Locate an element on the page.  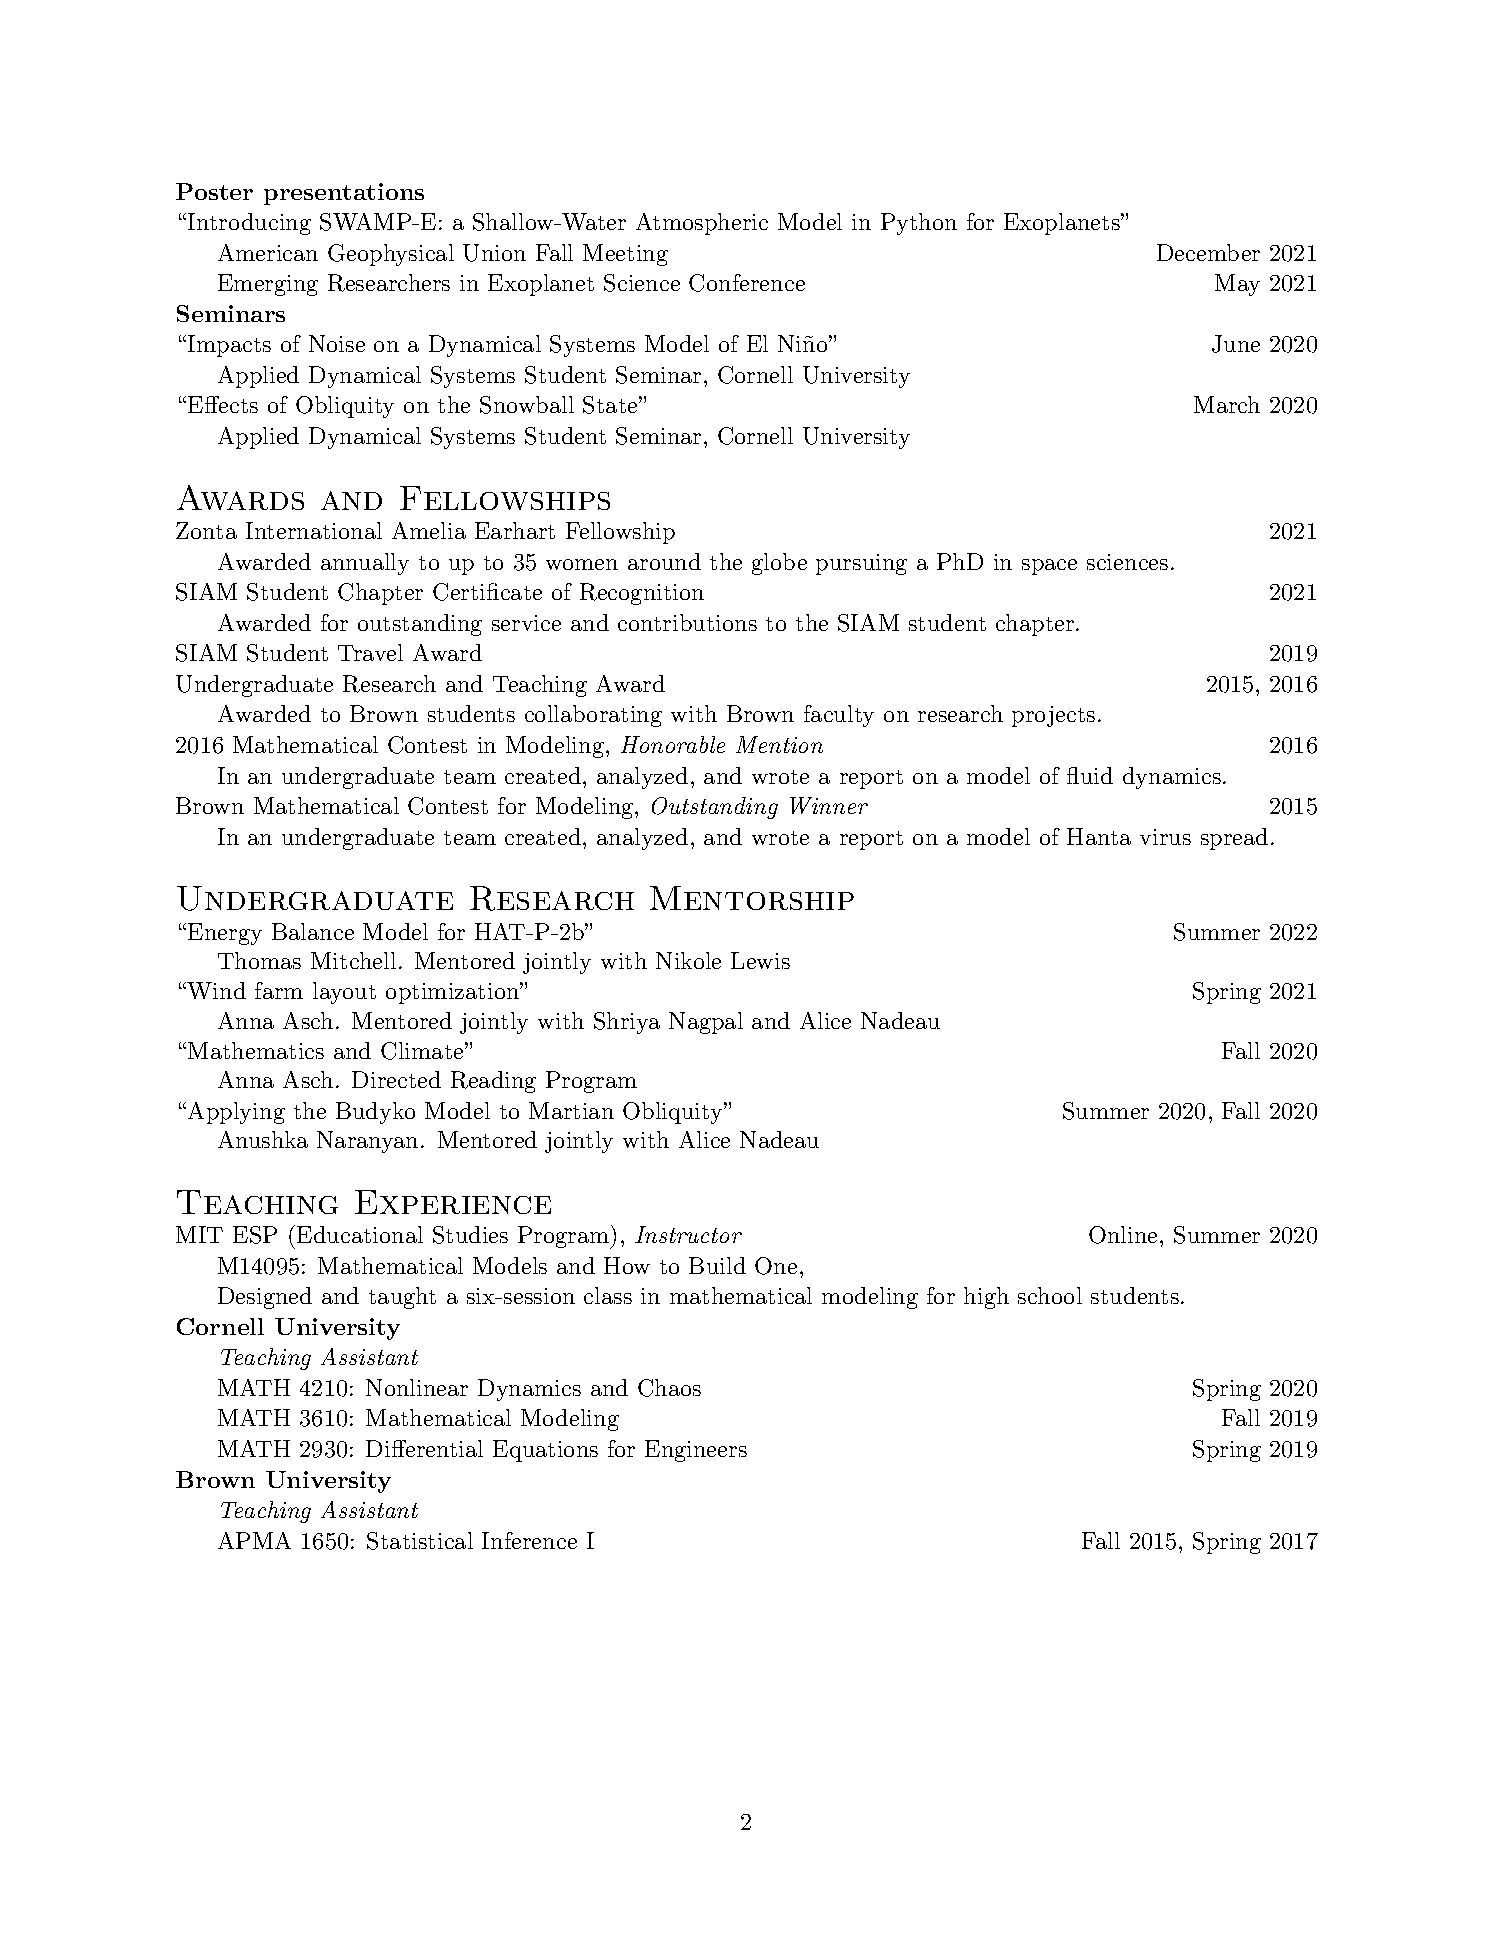
December is located at coordinates (1208, 252).
